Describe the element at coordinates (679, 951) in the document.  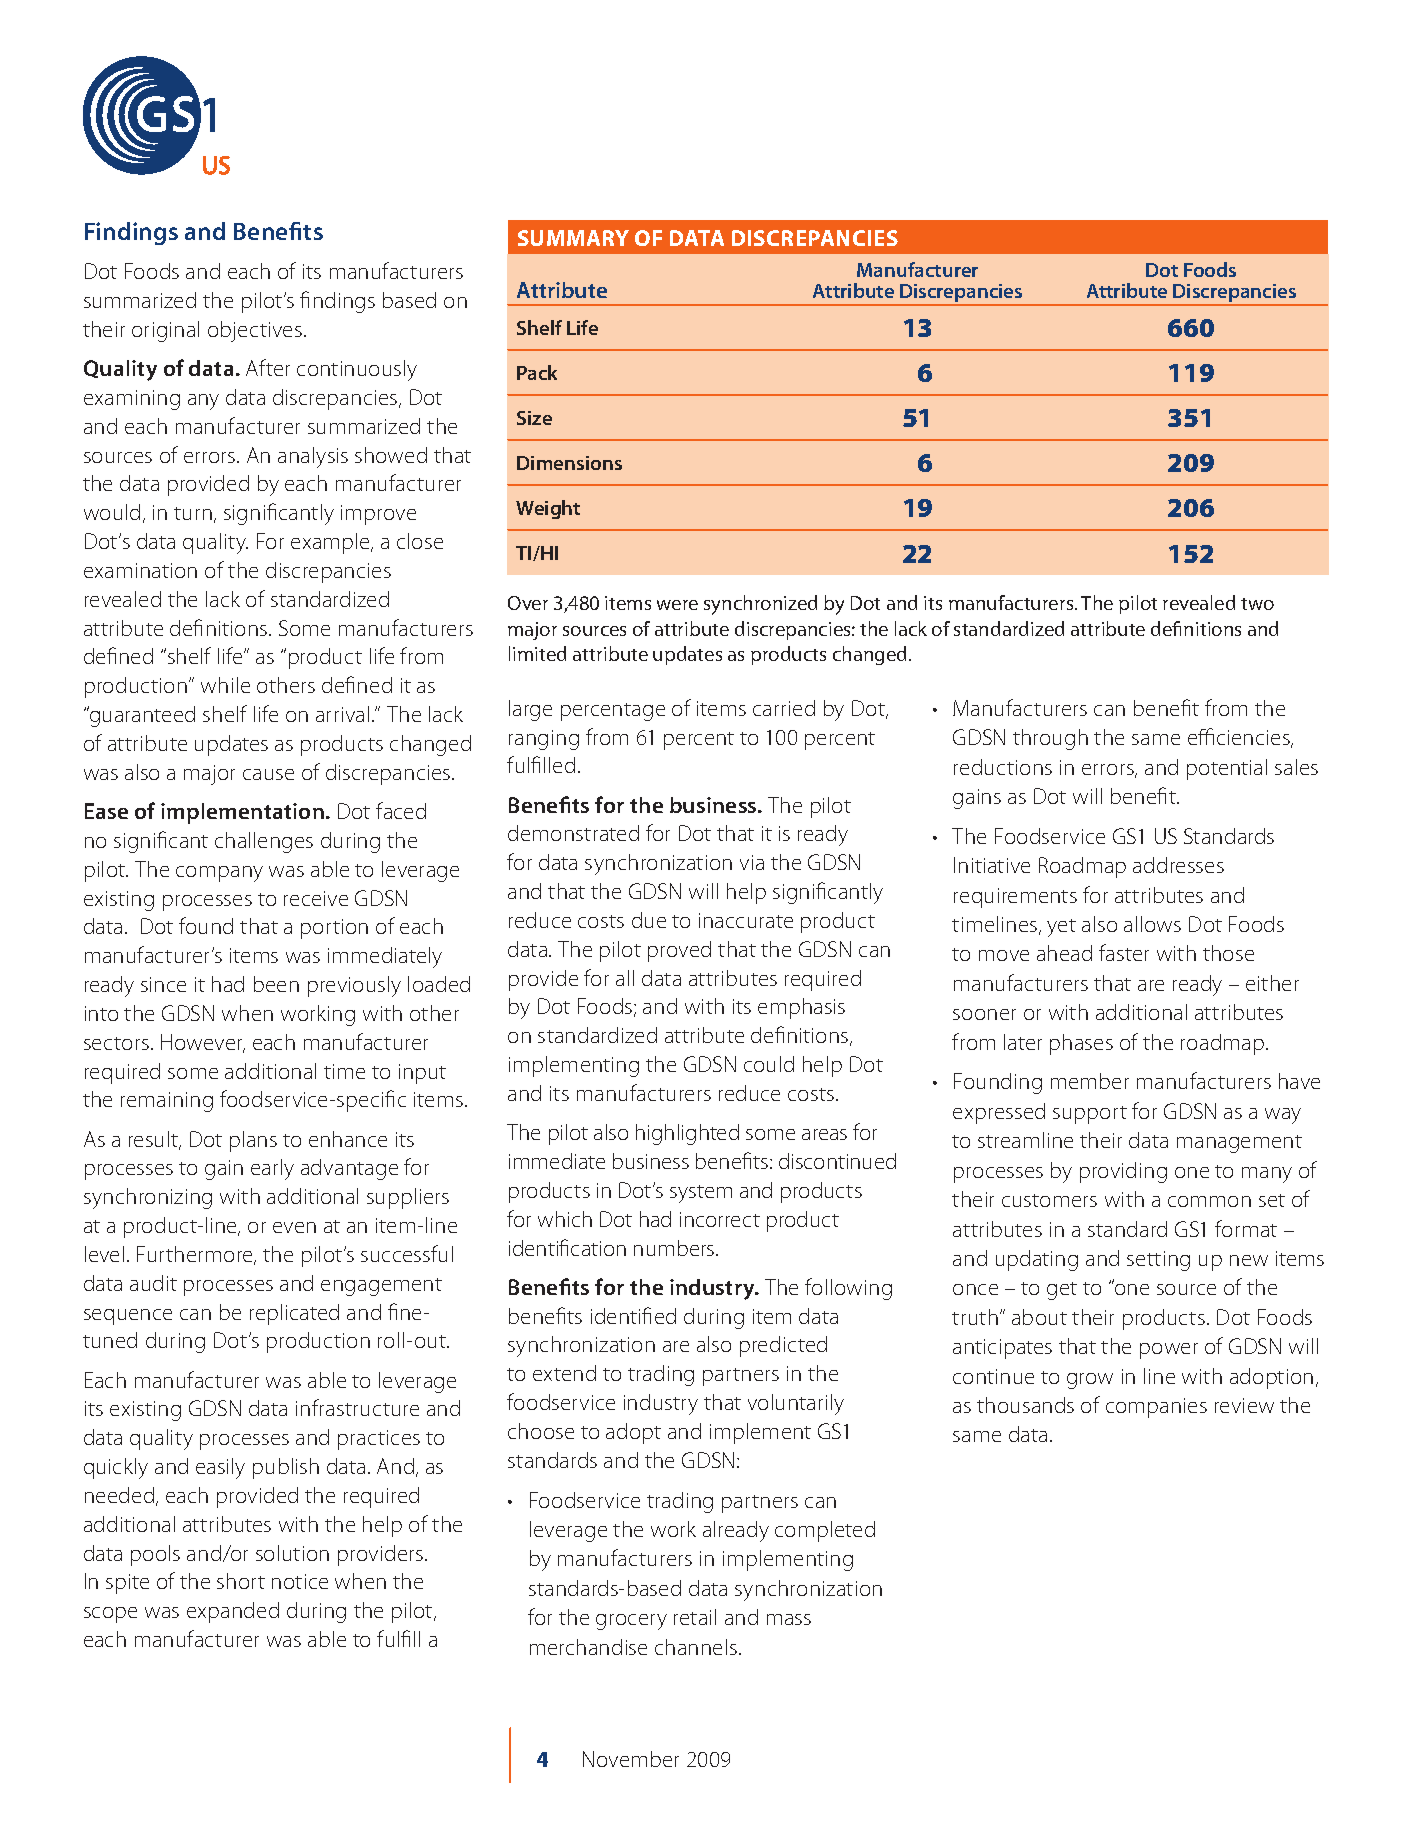
I see `proved` at that location.
